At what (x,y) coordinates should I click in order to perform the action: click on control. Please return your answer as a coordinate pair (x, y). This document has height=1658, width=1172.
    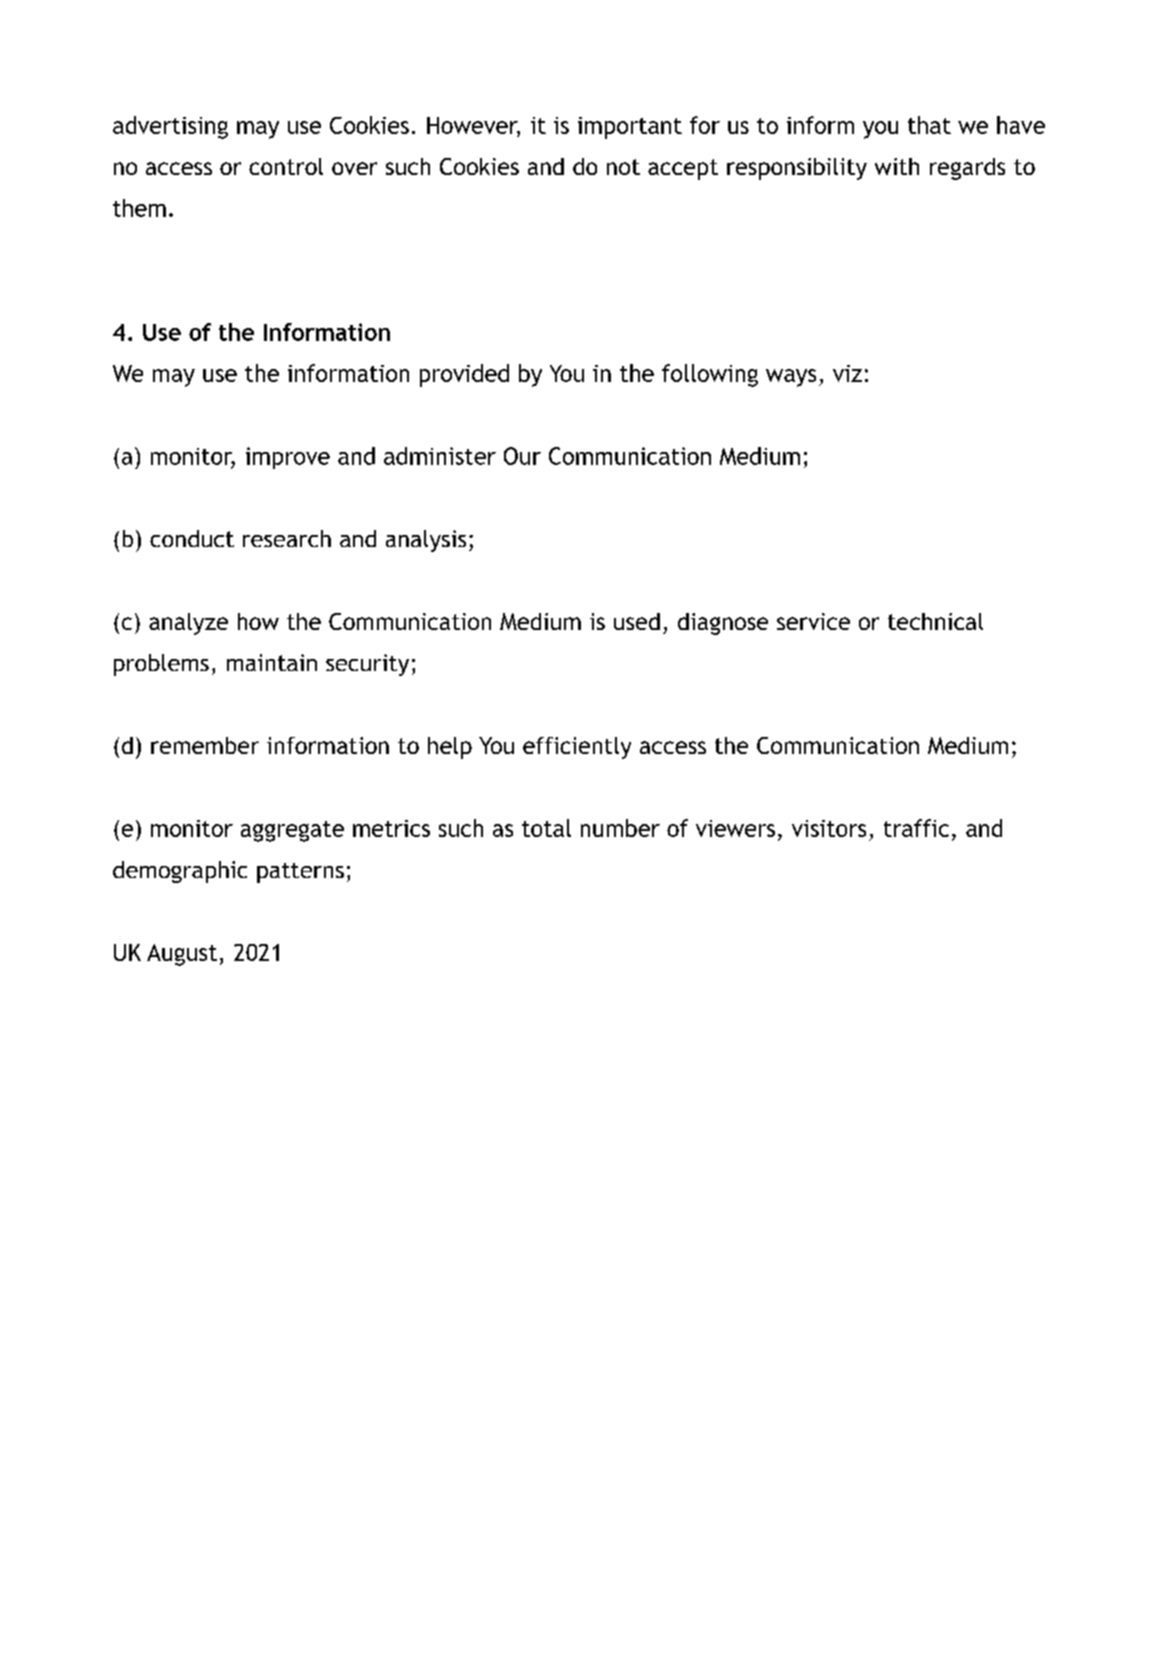
    Looking at the image, I should click on (286, 166).
